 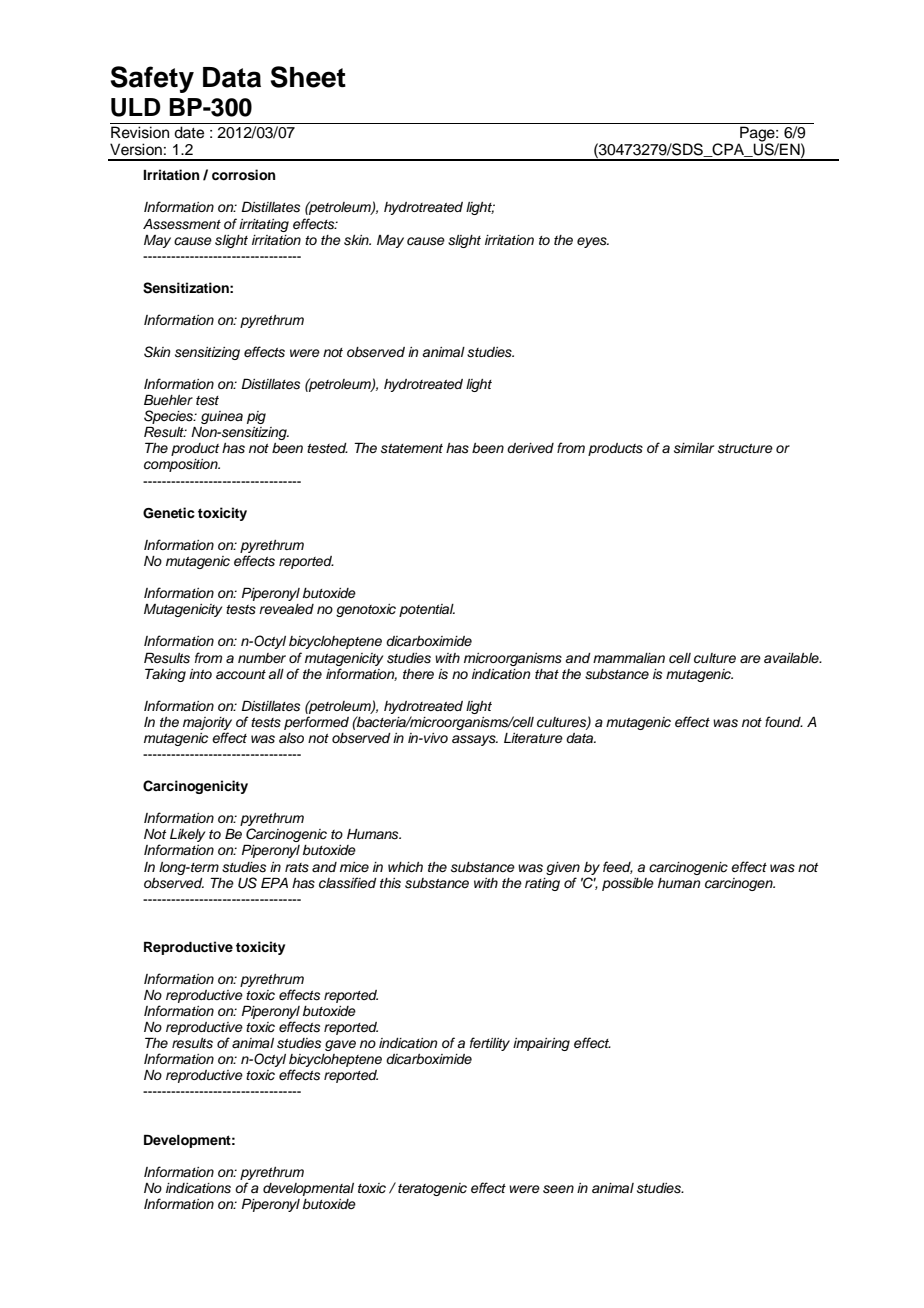 What do you see at coordinates (618, 867) in the document?
I see `feed` at bounding box center [618, 867].
